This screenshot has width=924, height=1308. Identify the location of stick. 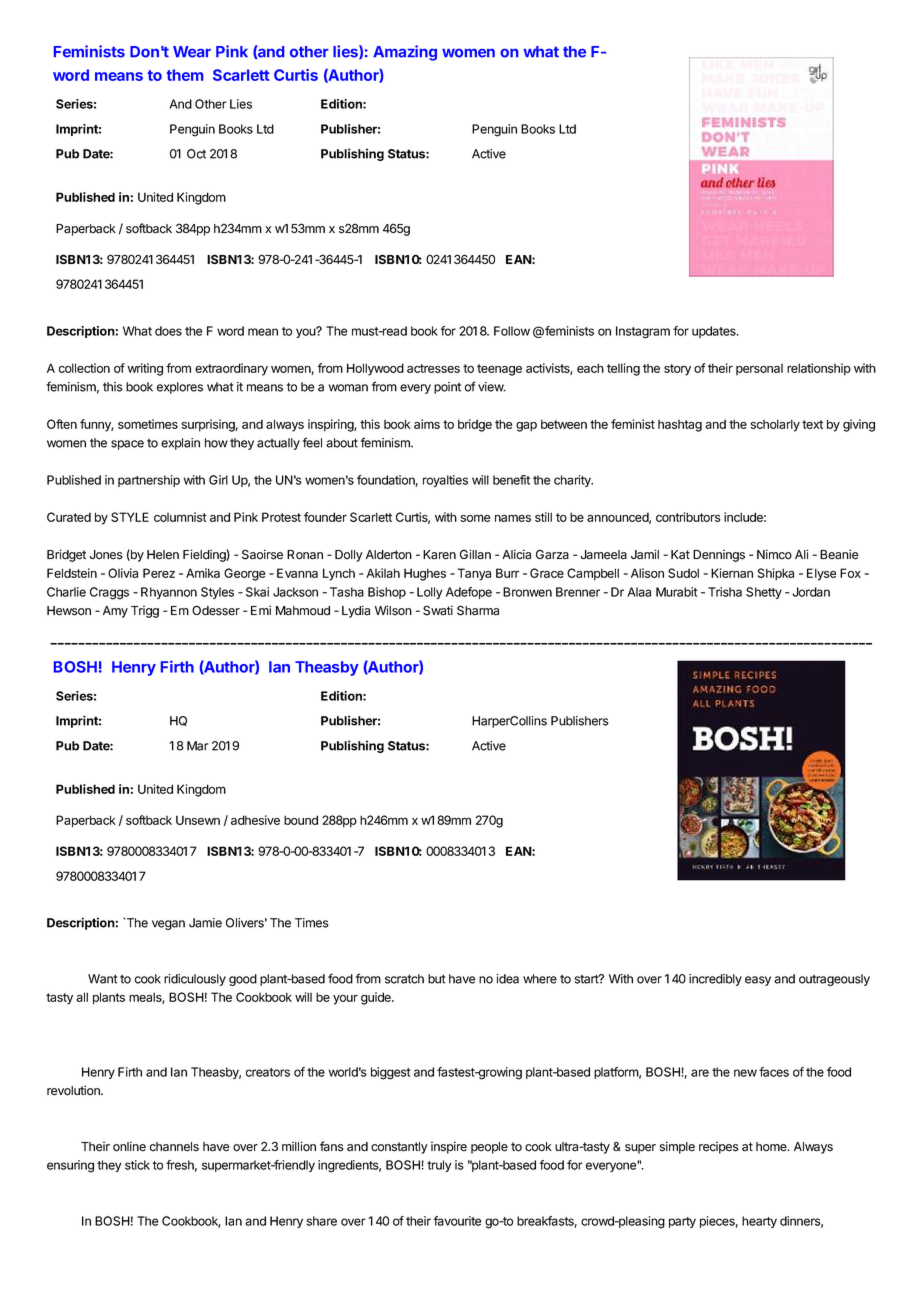
(137, 1165).
